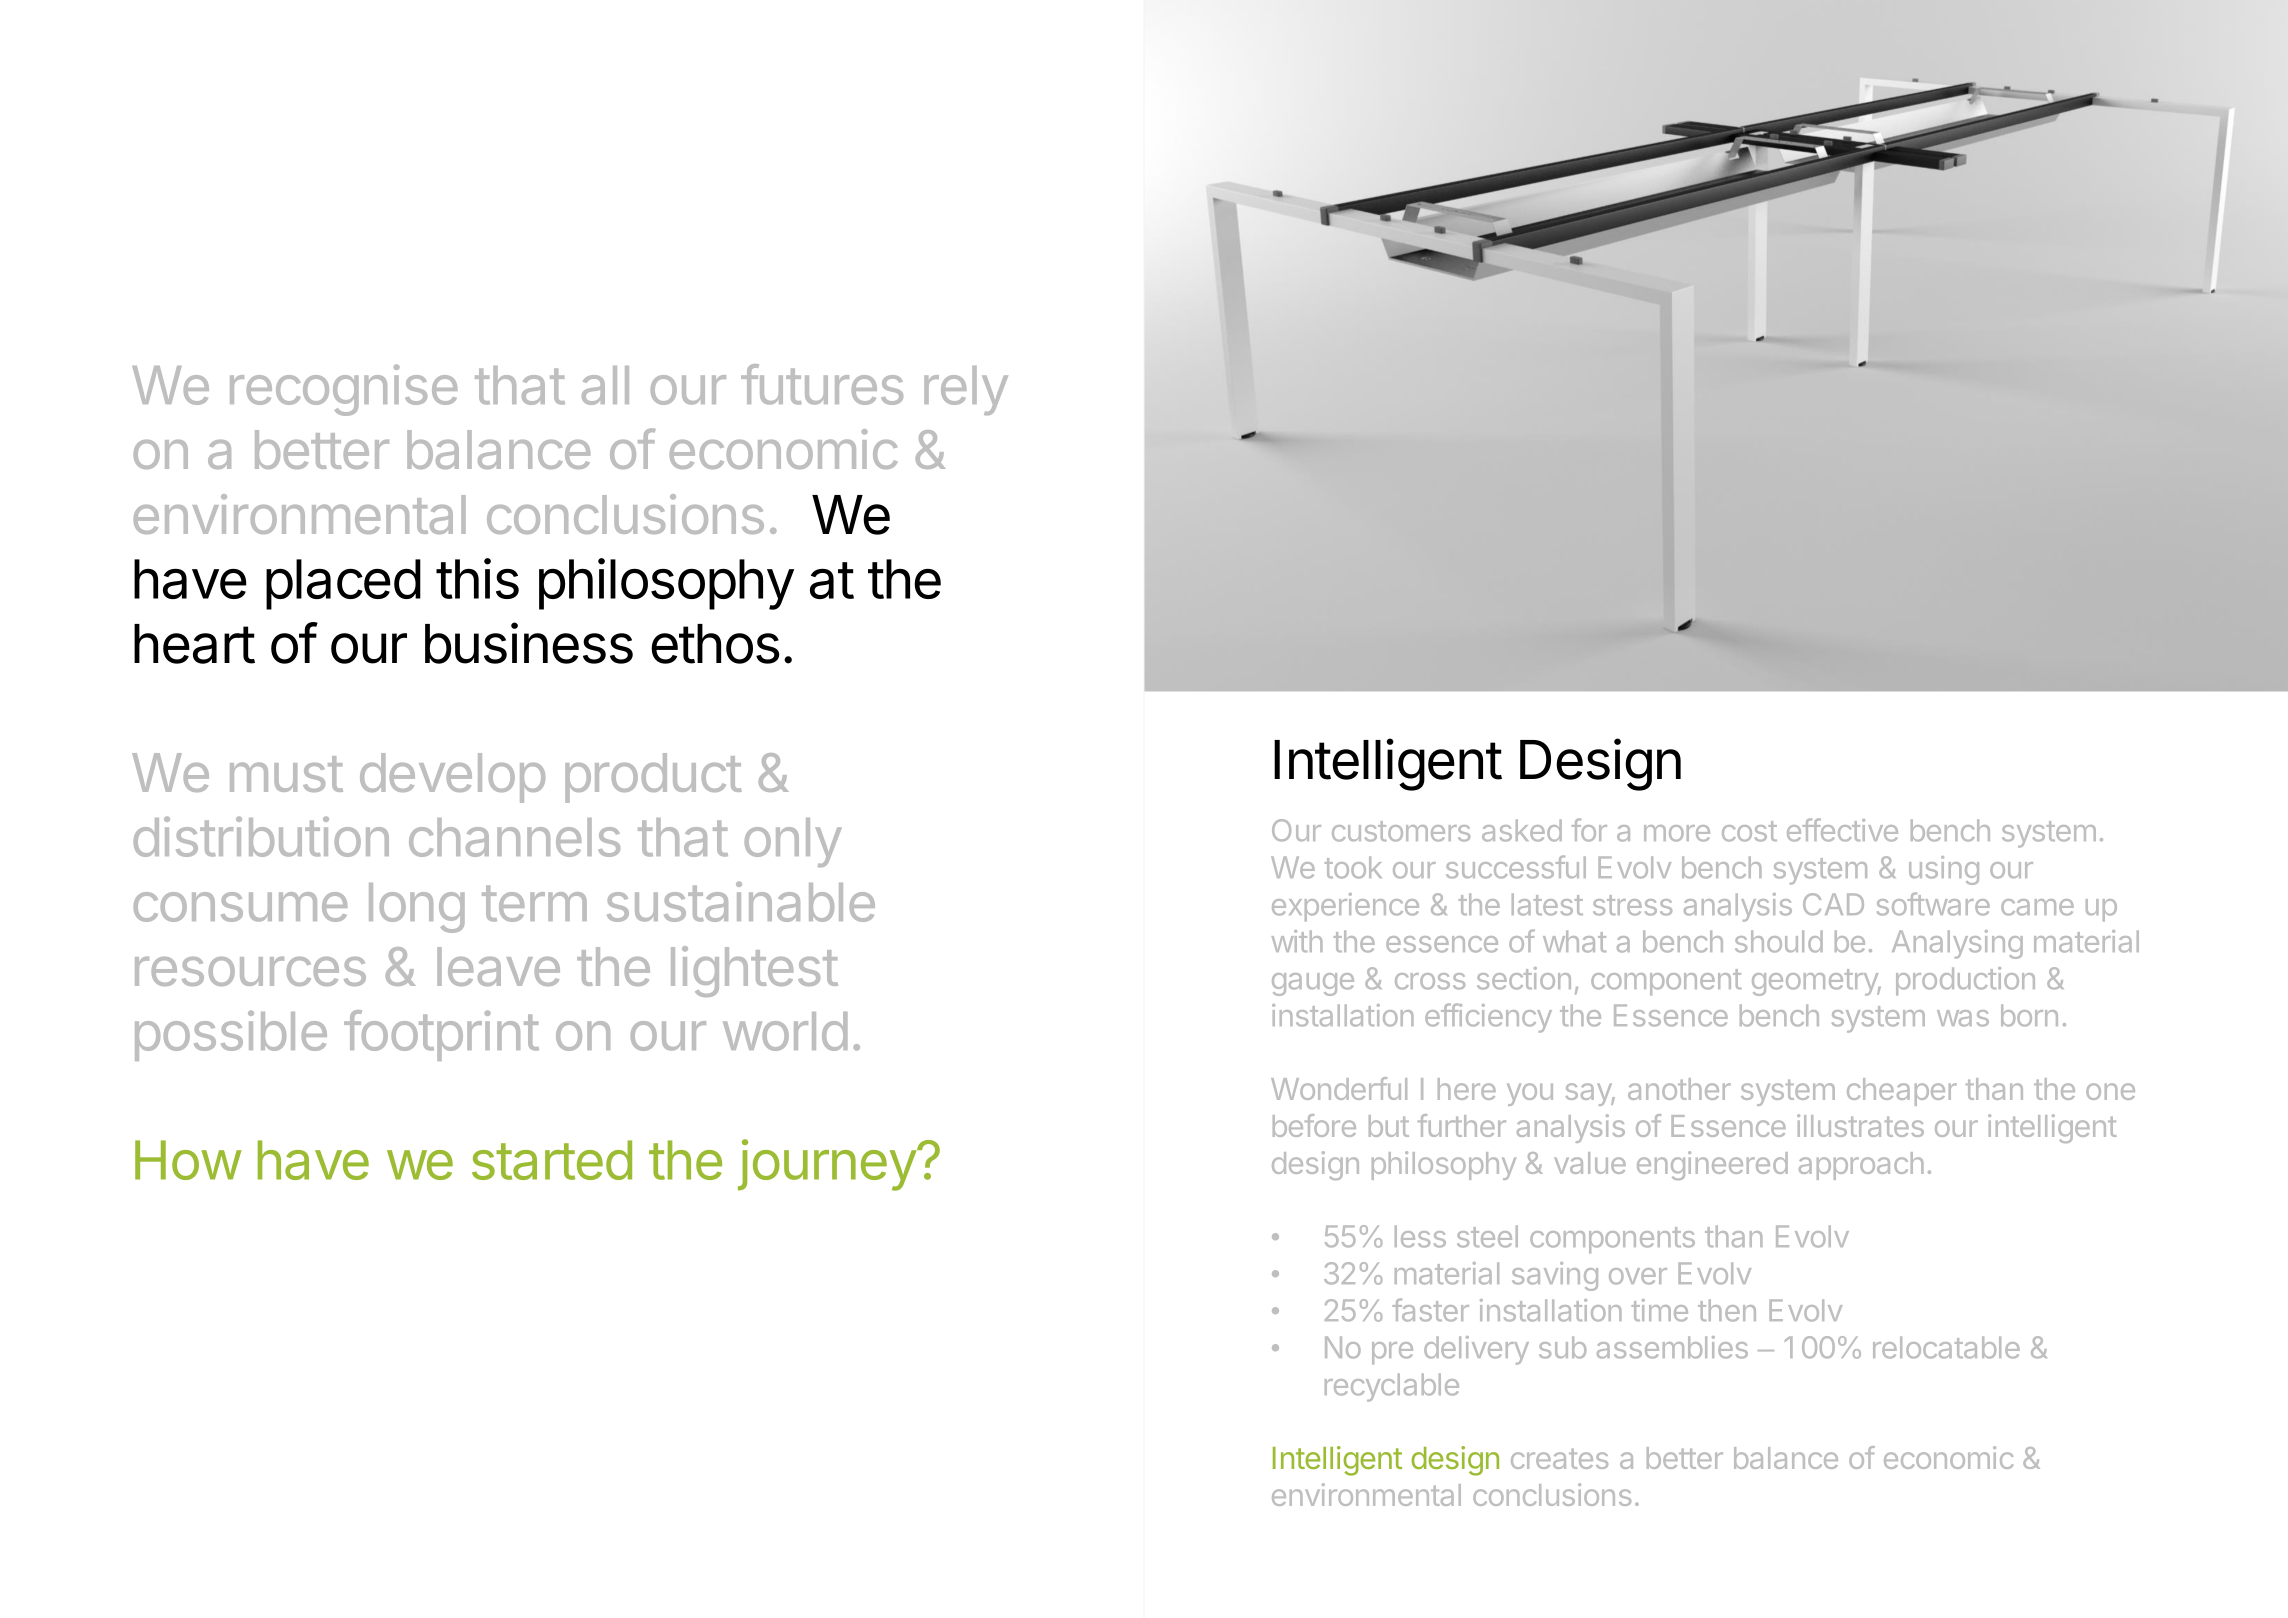  What do you see at coordinates (822, 384) in the document?
I see `futures` at bounding box center [822, 384].
